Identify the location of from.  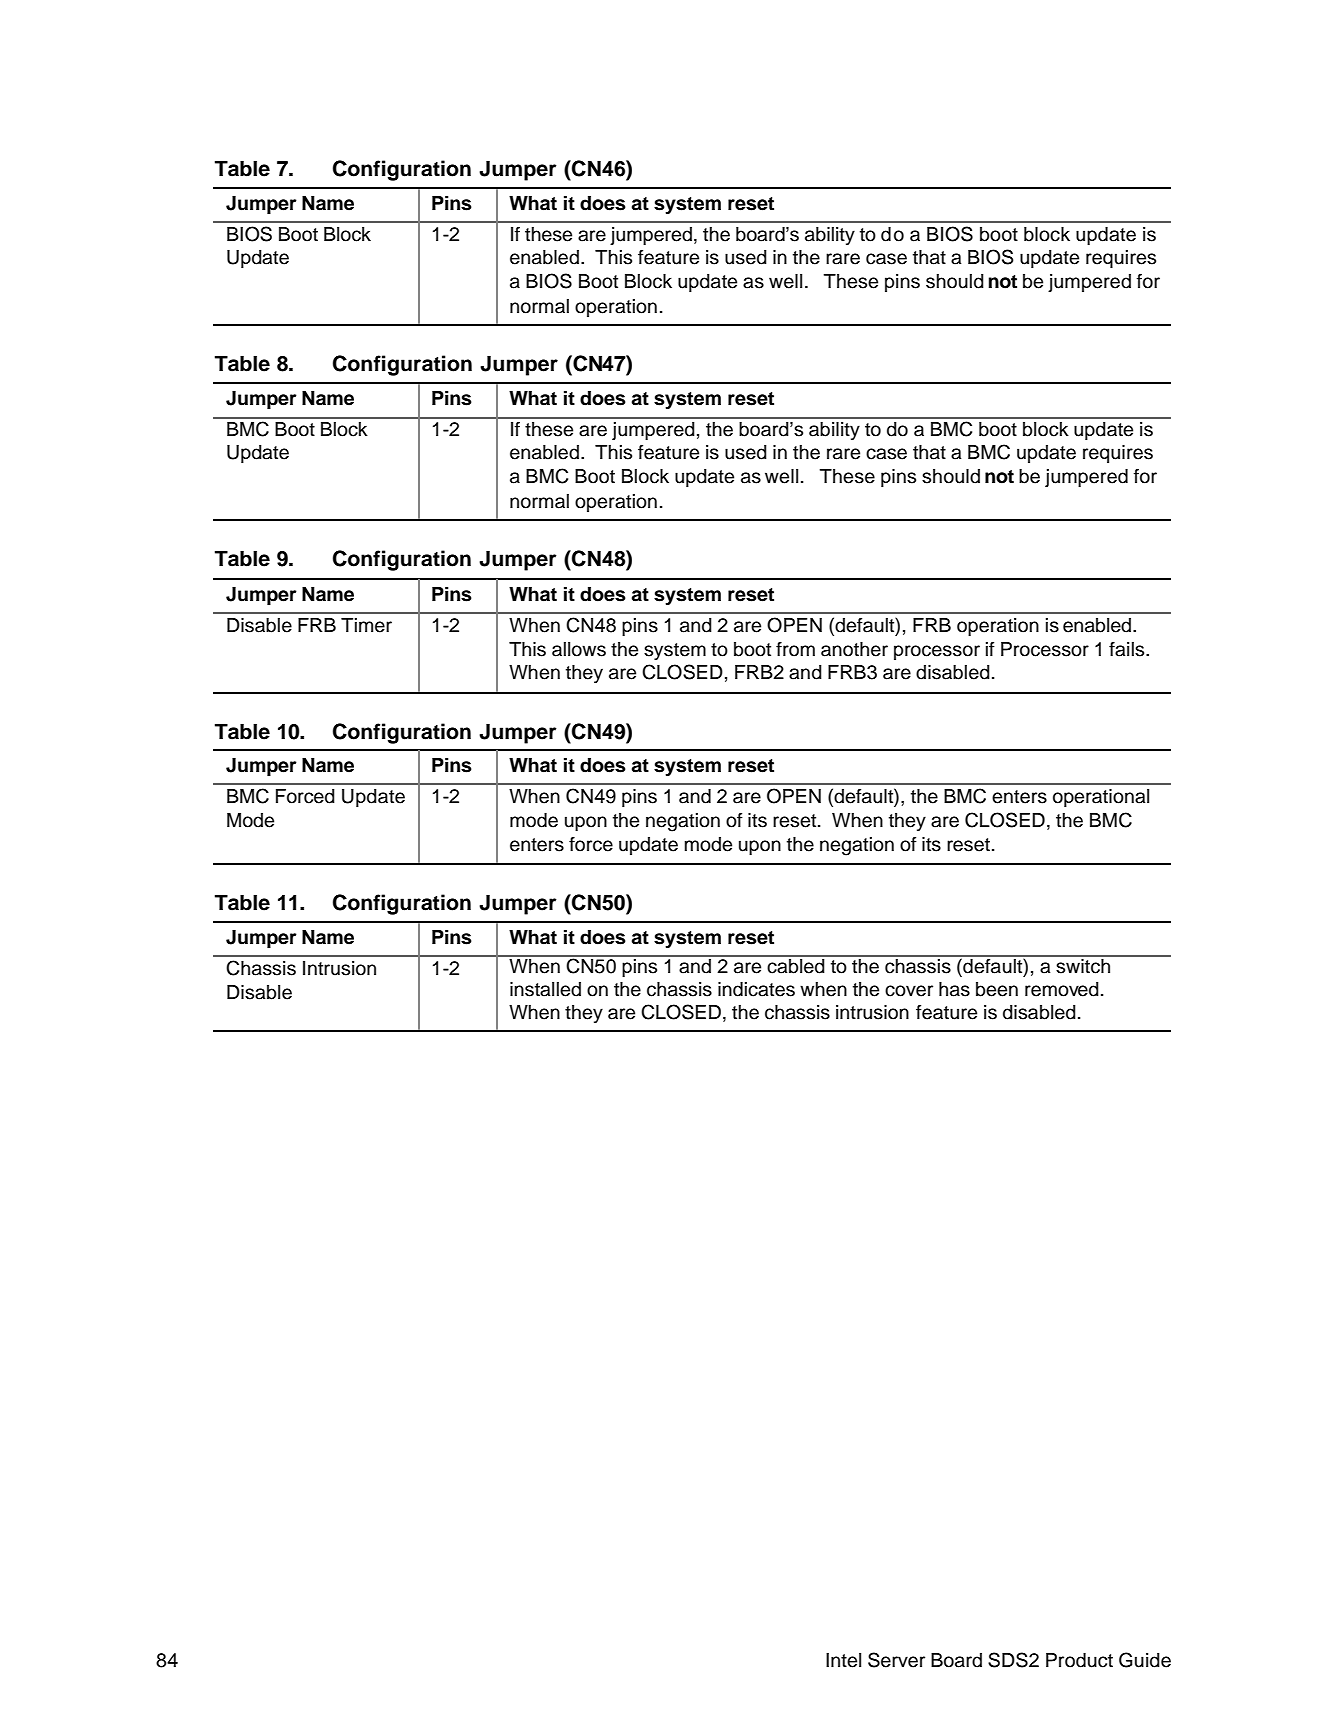
(795, 649).
